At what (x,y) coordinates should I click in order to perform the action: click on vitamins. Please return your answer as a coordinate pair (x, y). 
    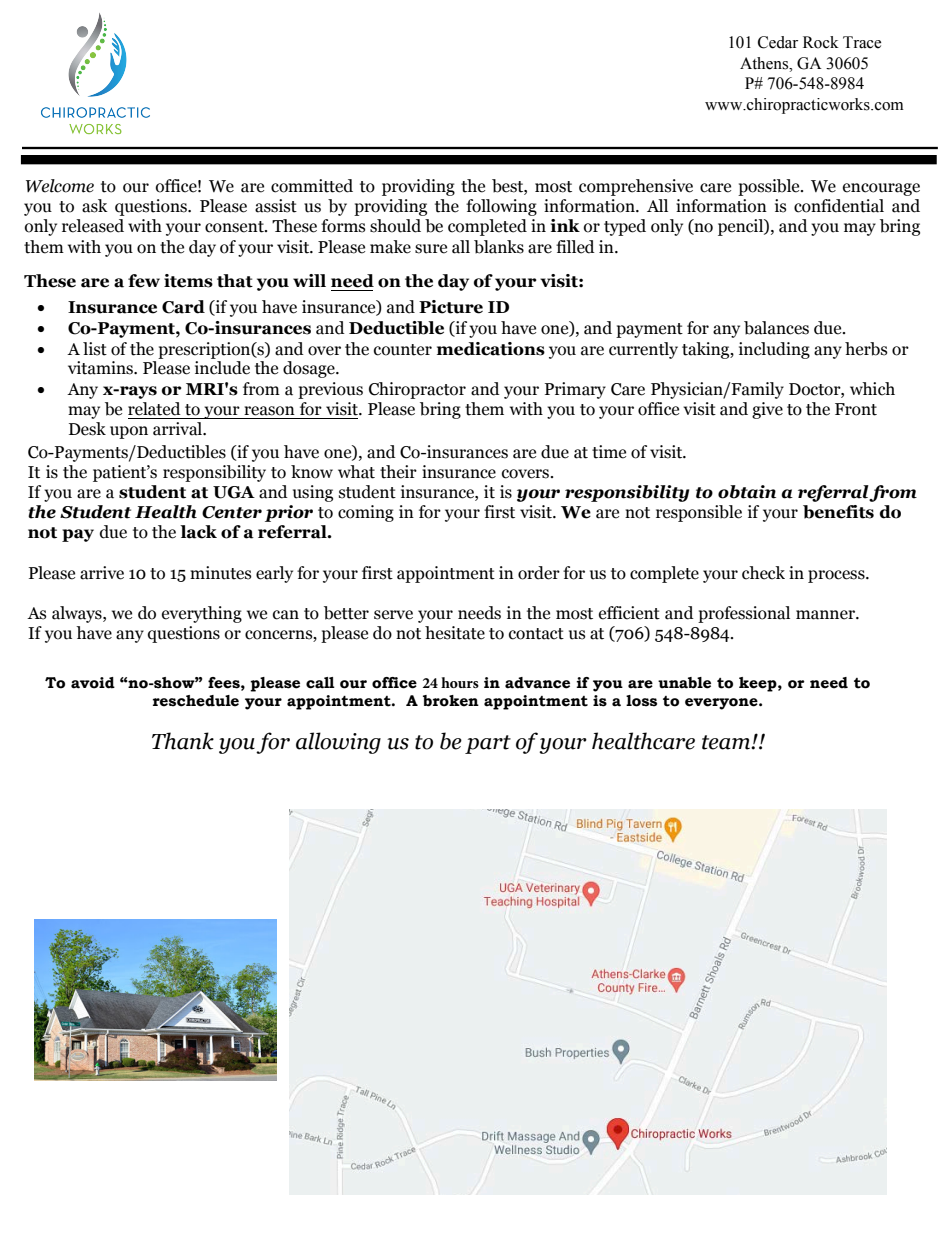
    Looking at the image, I should click on (101, 368).
